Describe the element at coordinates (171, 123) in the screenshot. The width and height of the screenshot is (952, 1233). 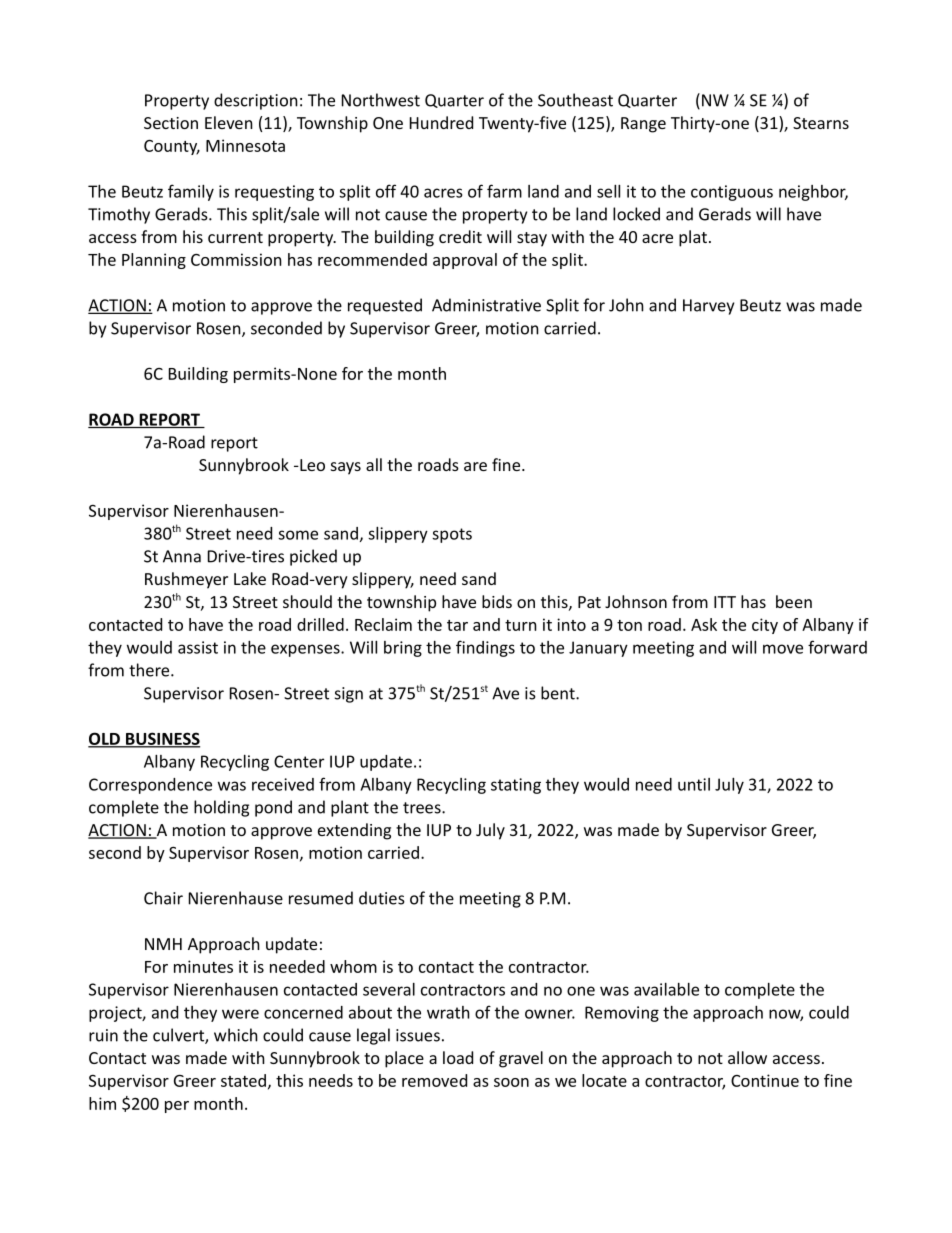
I see `Section` at that location.
